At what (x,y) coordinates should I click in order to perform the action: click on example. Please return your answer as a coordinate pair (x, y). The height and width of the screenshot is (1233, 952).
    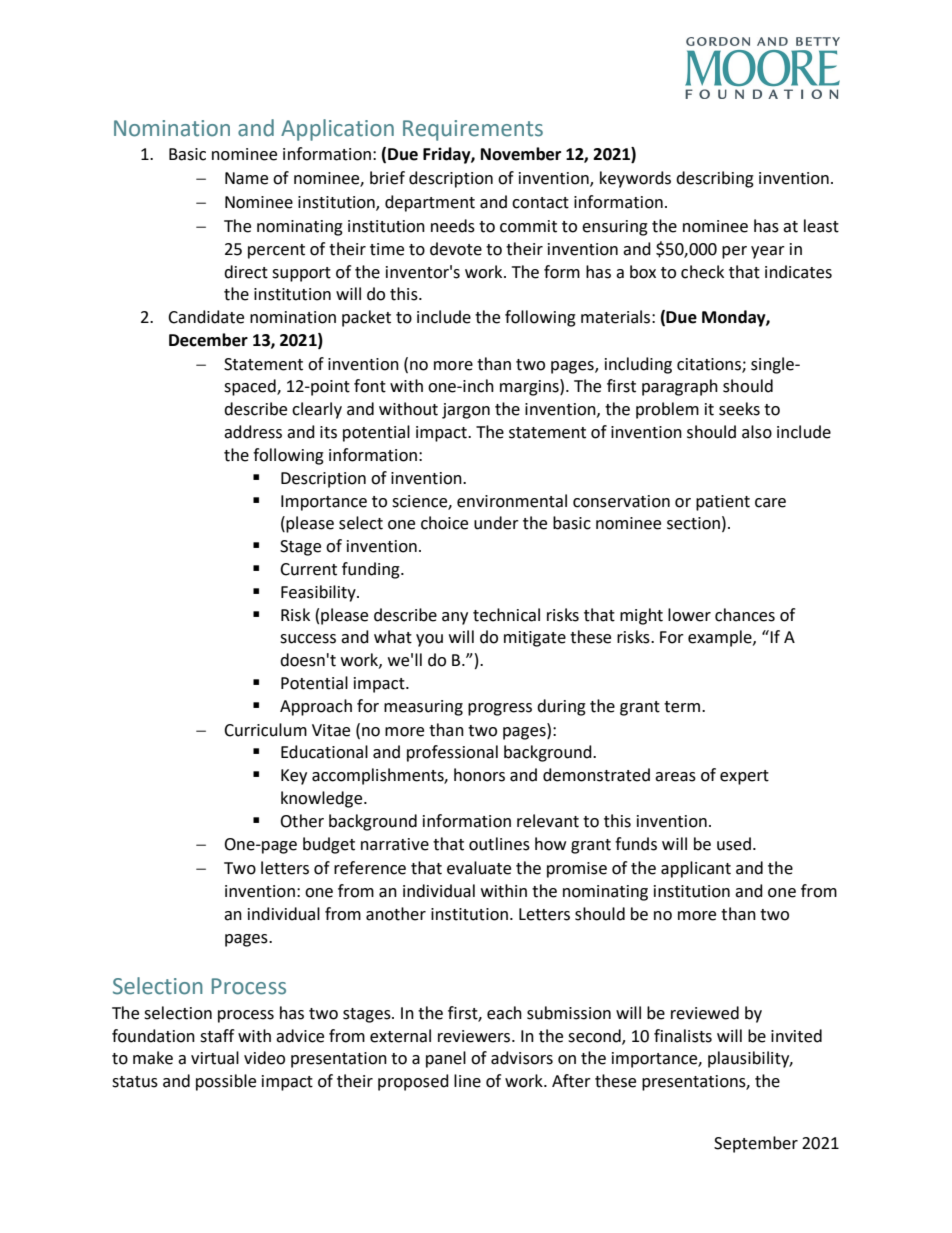
    Looking at the image, I should click on (721, 638).
